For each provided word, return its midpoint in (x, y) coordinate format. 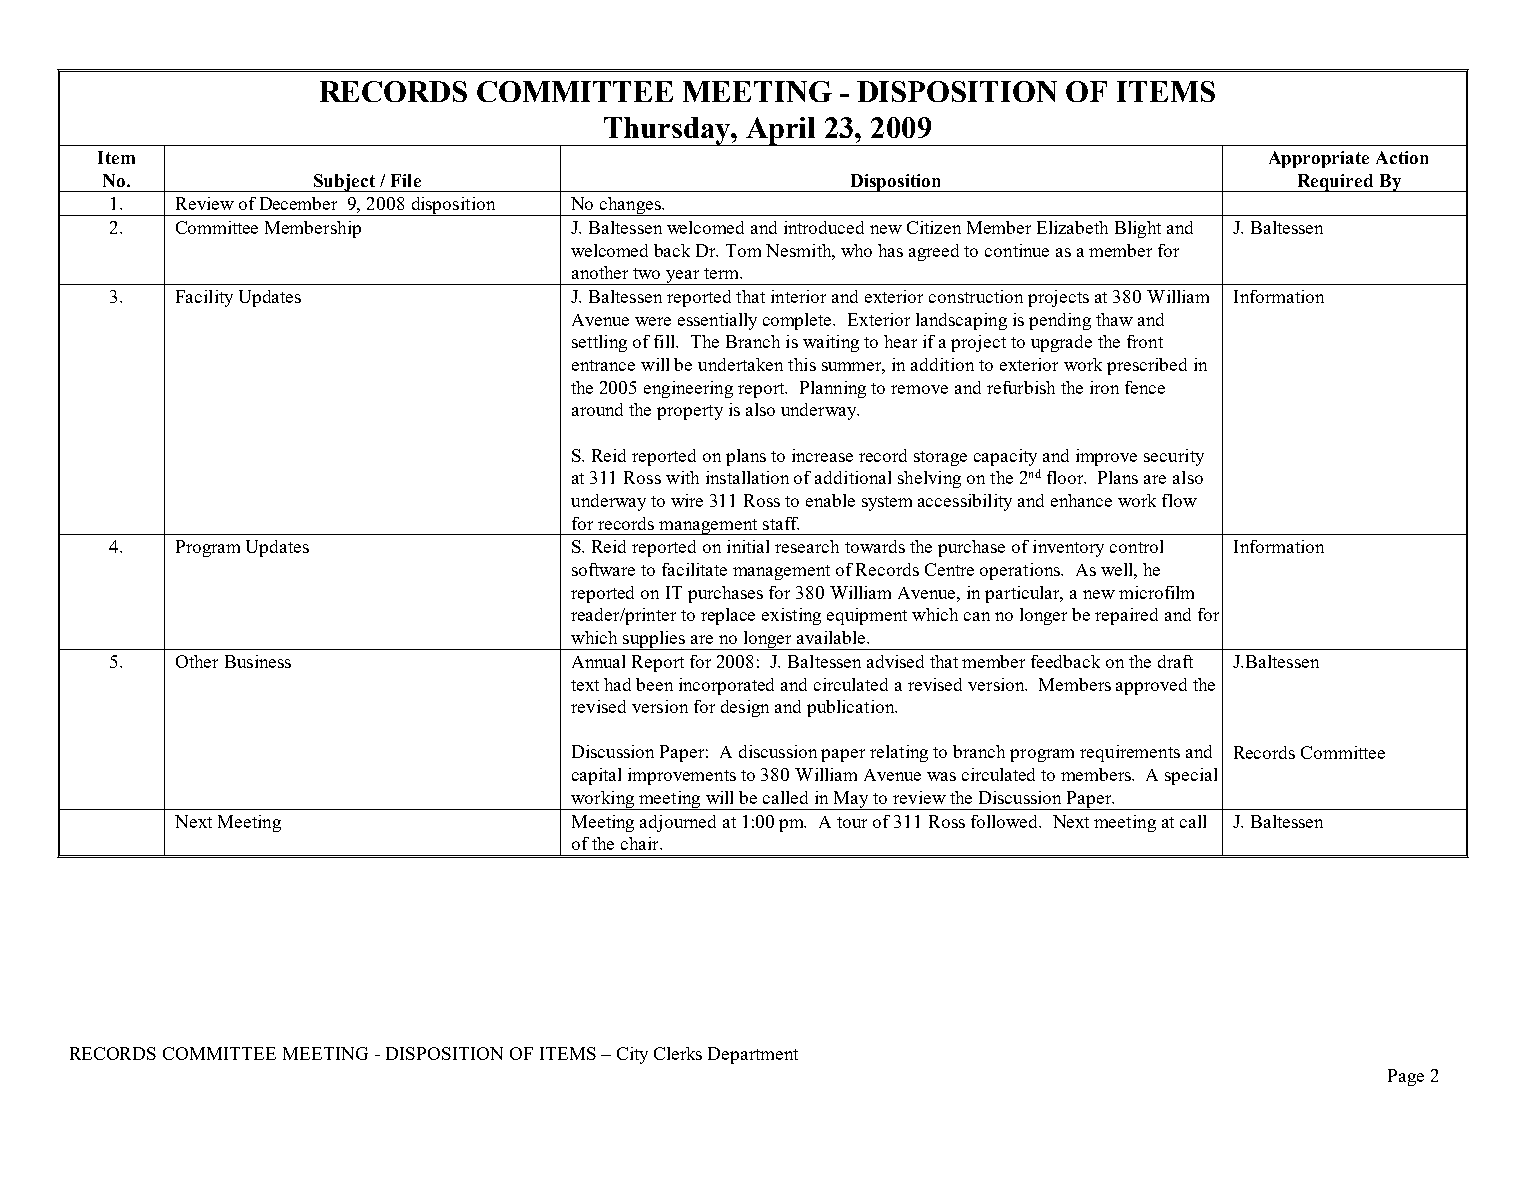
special (1191, 776)
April (781, 131)
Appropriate (1319, 159)
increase (822, 455)
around (597, 409)
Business (258, 661)
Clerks (678, 1053)
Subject (344, 183)
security (1174, 457)
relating (899, 753)
